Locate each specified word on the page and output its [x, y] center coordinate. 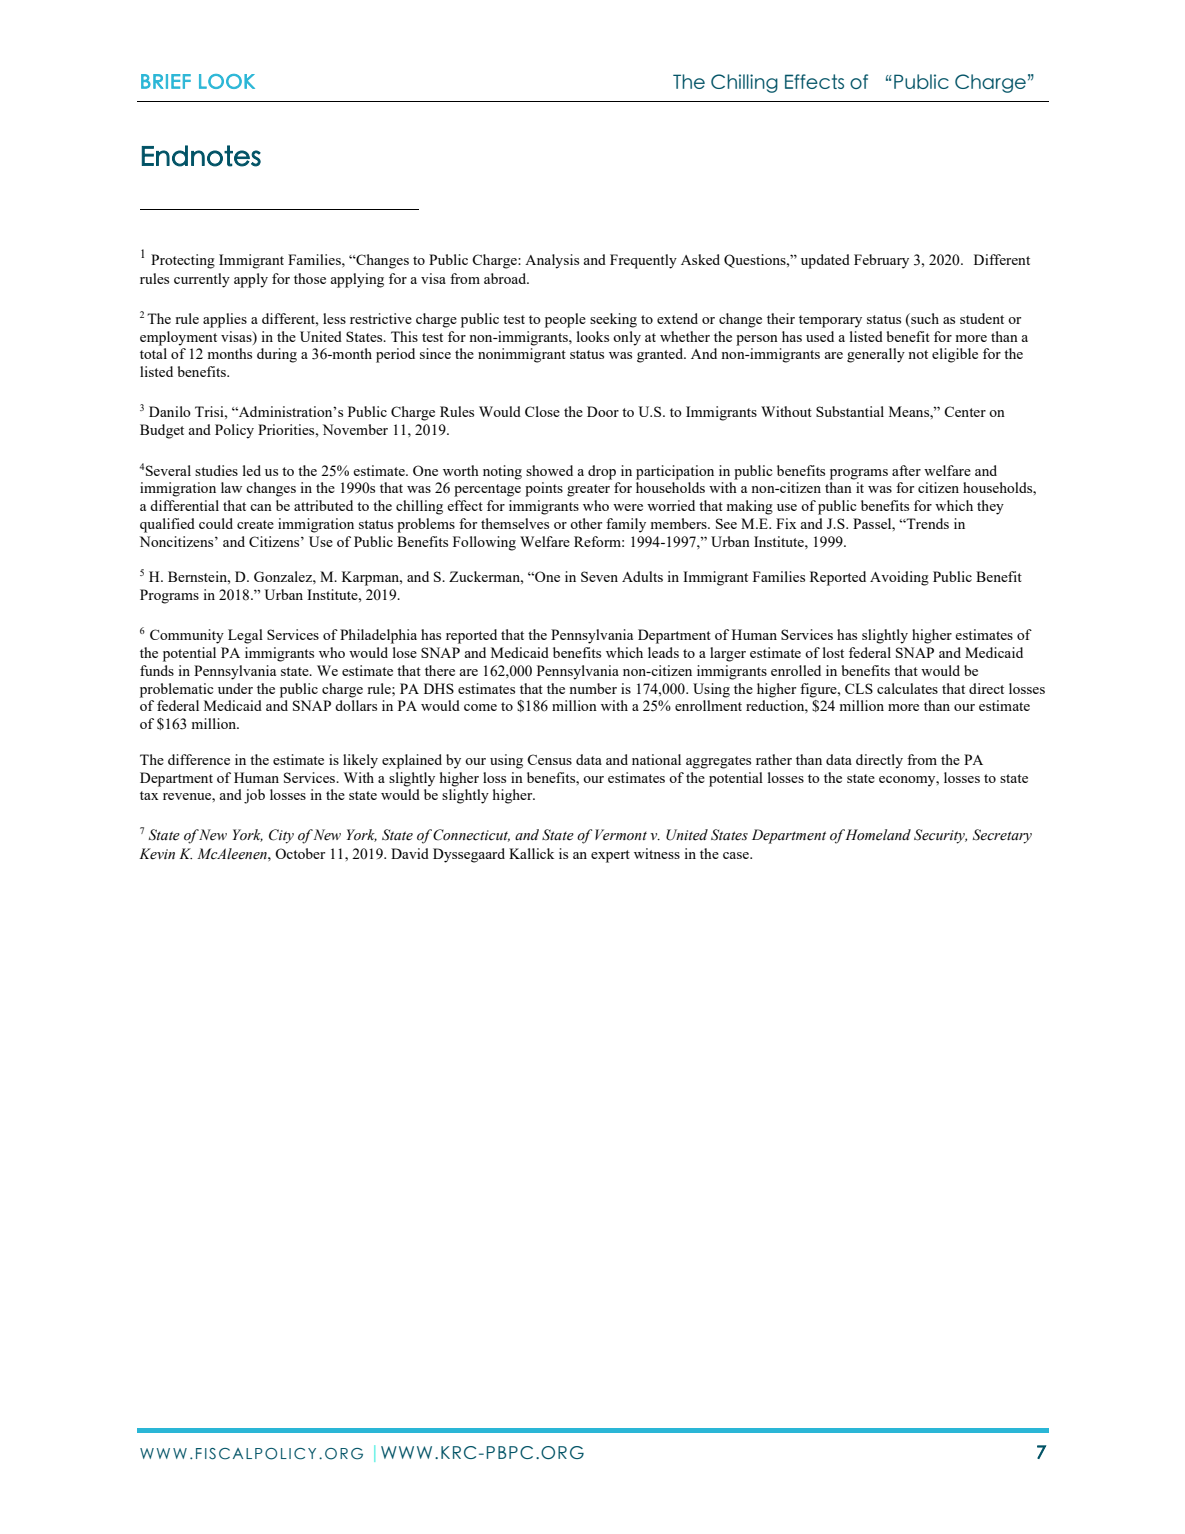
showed [549, 470]
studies [216, 470]
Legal [245, 636]
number [593, 688]
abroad [506, 278]
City [281, 836]
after [906, 470]
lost [833, 652]
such [924, 320]
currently [202, 280]
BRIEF [166, 81]
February [881, 261]
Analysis [552, 261]
